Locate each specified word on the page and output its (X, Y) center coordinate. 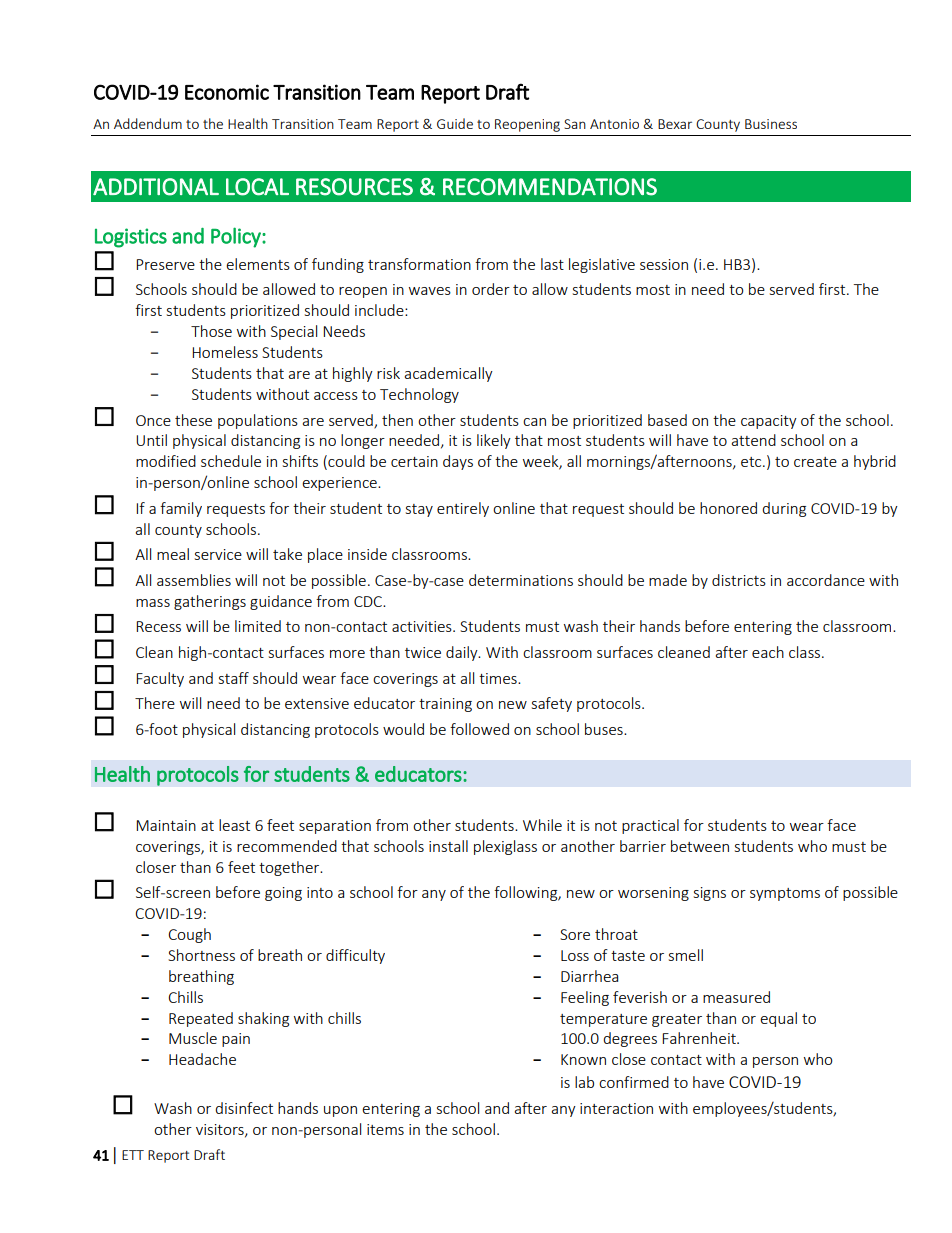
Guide (455, 123)
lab (584, 1082)
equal (778, 1019)
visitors (221, 1130)
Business (771, 124)
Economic (227, 92)
